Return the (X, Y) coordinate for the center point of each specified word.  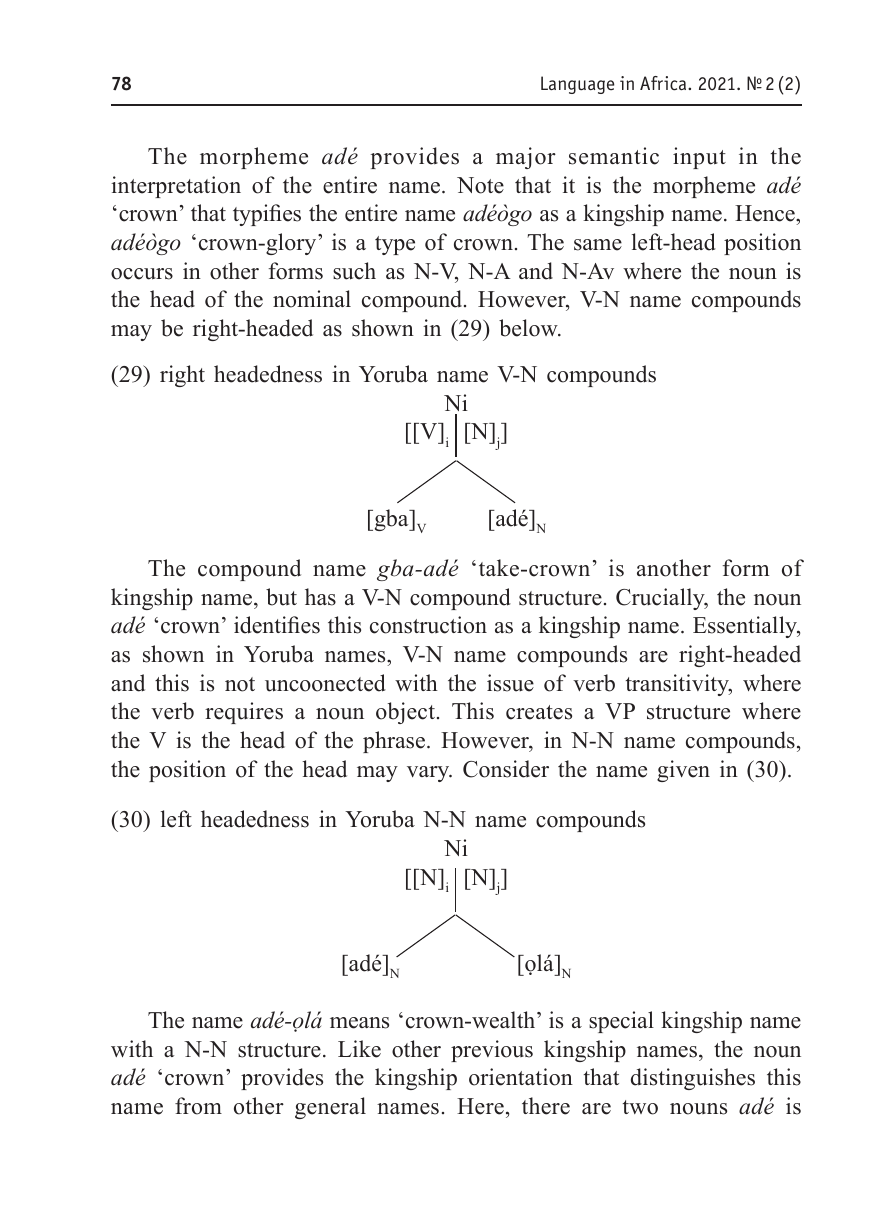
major (526, 158)
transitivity (678, 685)
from (198, 1106)
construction (428, 625)
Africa (664, 83)
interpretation (176, 187)
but (281, 597)
